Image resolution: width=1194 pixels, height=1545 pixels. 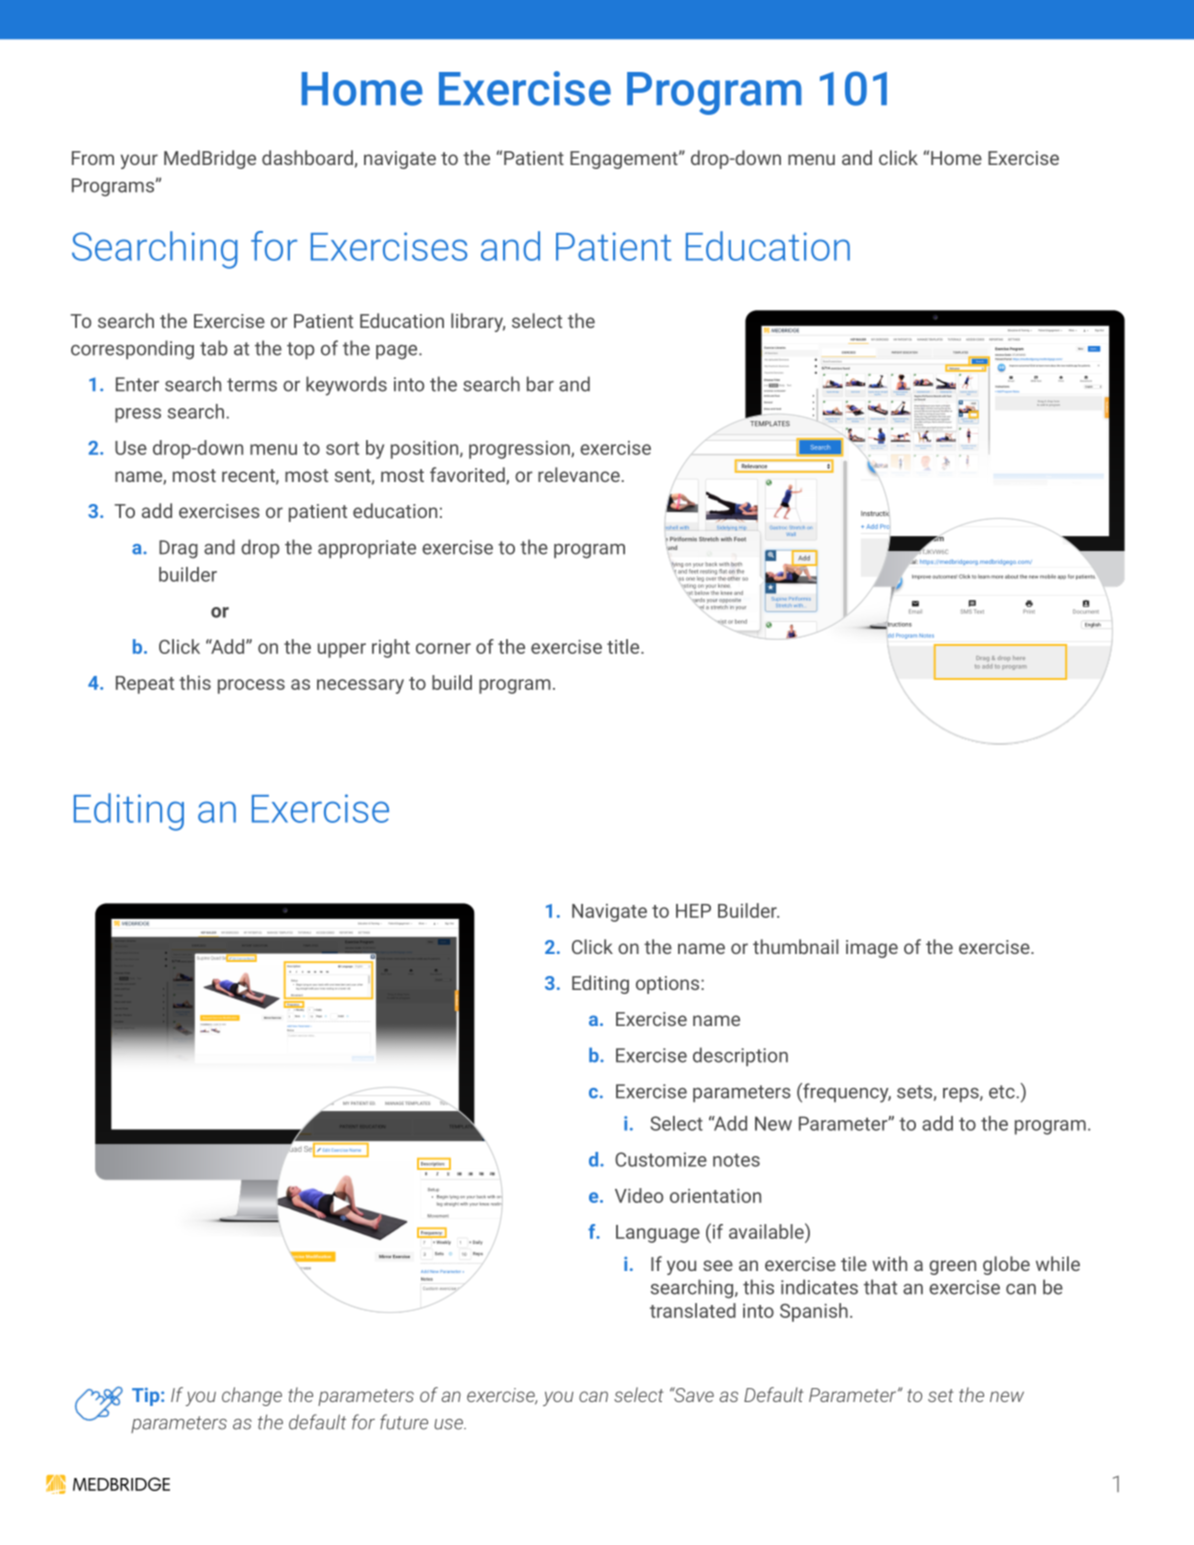 What do you see at coordinates (252, 1396) in the screenshot?
I see `change` at bounding box center [252, 1396].
